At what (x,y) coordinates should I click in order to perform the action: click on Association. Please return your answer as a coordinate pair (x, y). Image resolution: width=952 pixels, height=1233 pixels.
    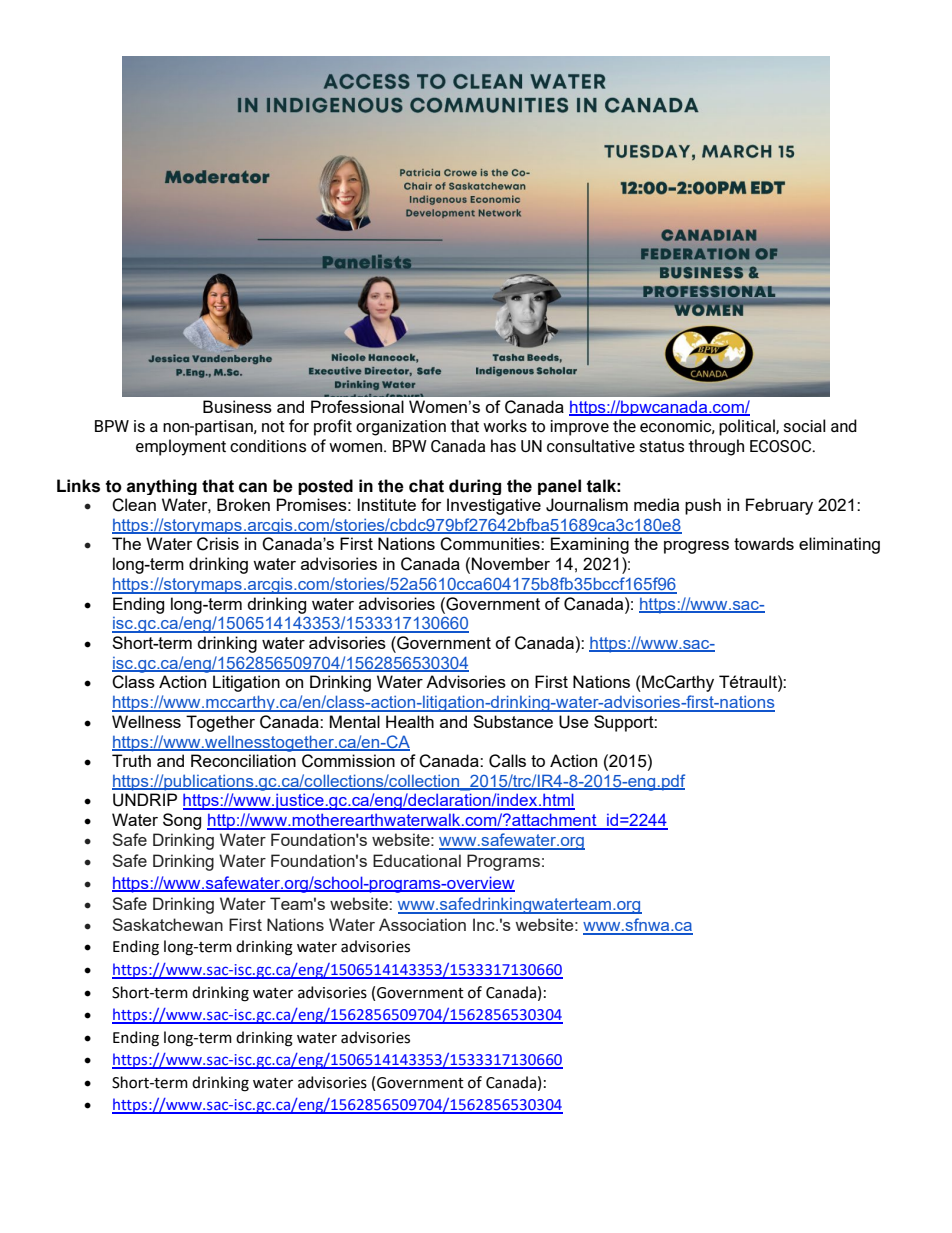
    Looking at the image, I should click on (422, 924).
